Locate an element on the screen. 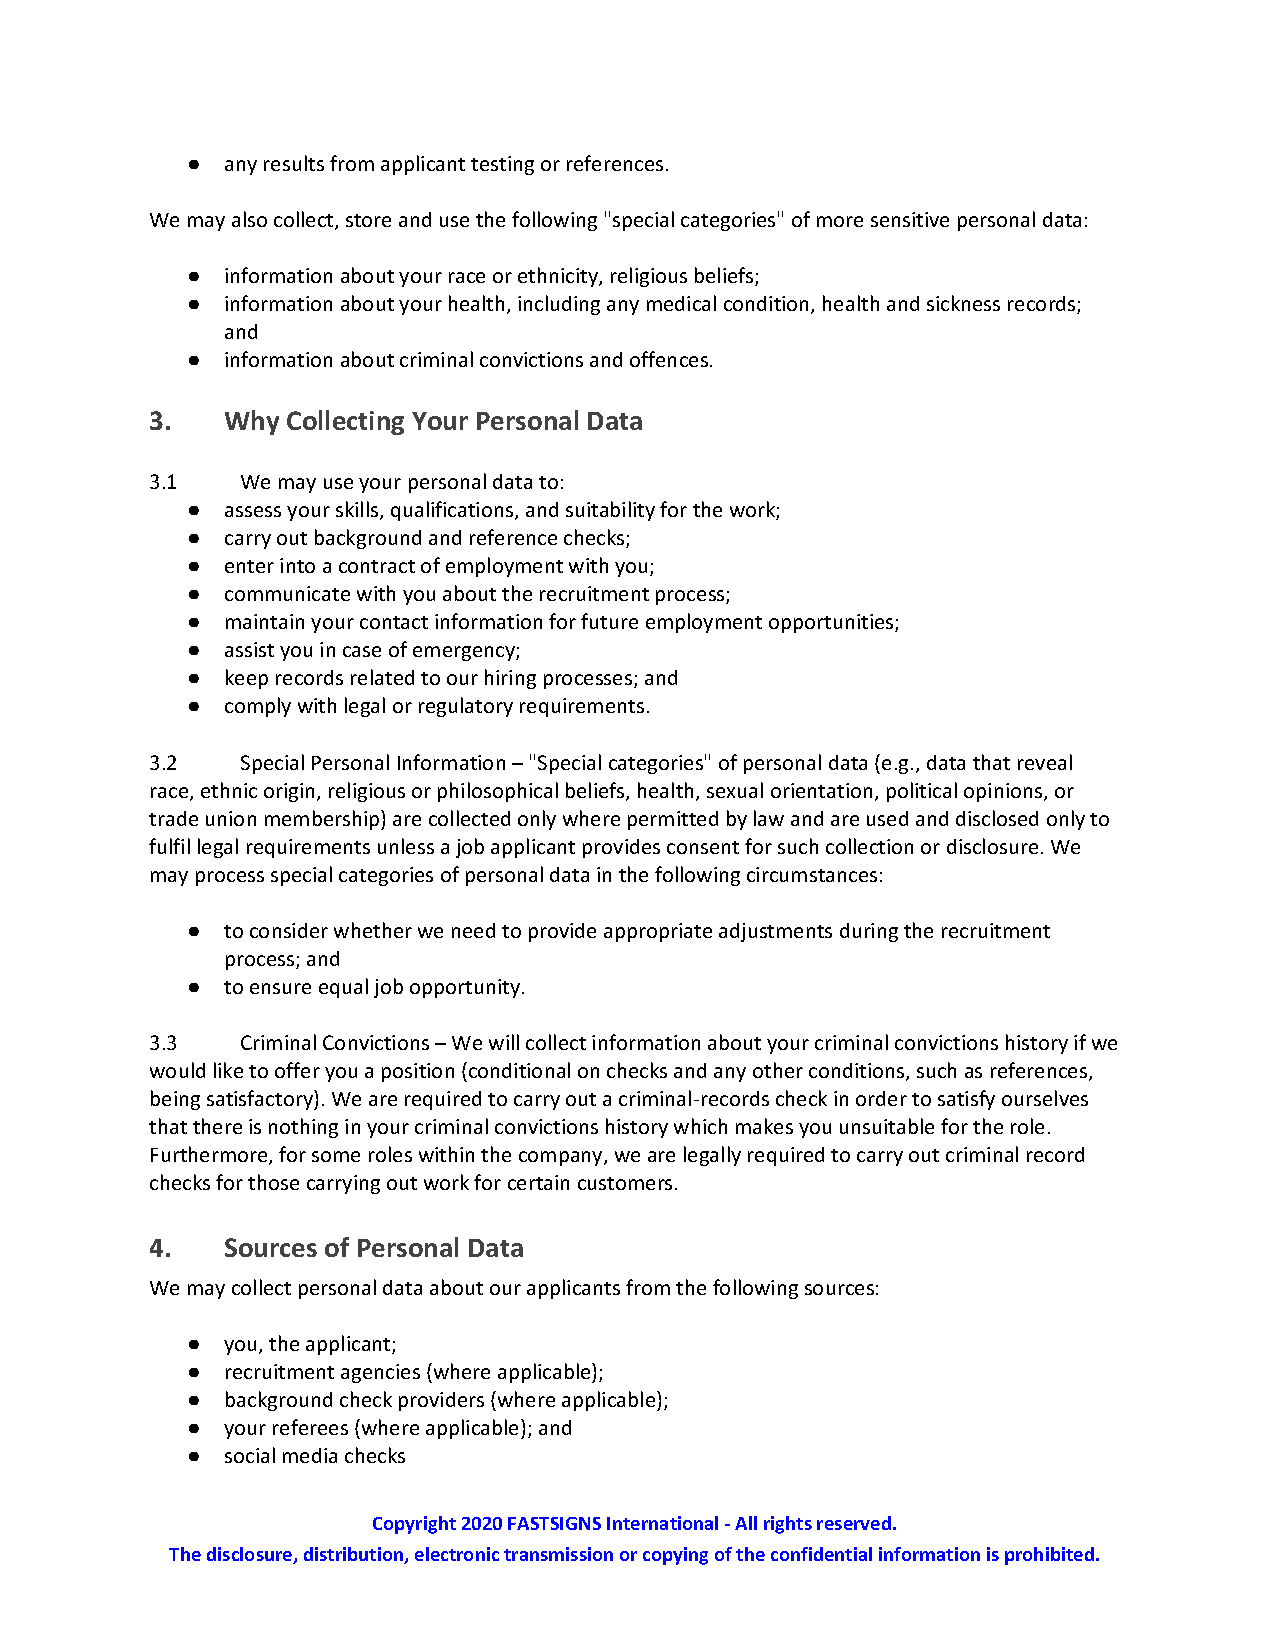  suitability is located at coordinates (610, 511).
